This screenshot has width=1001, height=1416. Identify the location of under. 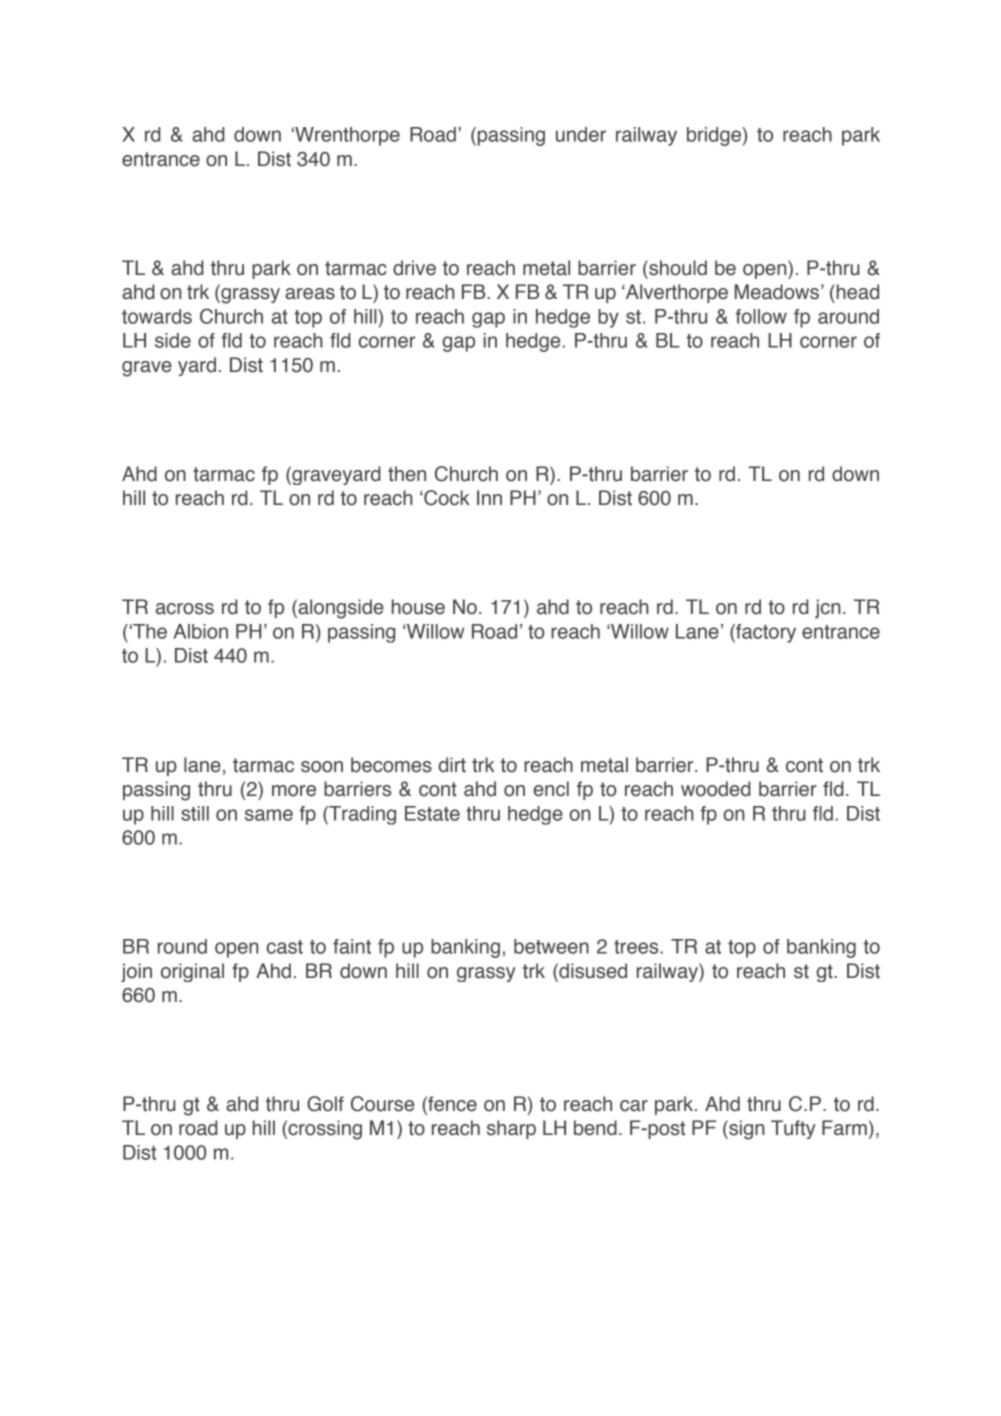
(581, 134).
